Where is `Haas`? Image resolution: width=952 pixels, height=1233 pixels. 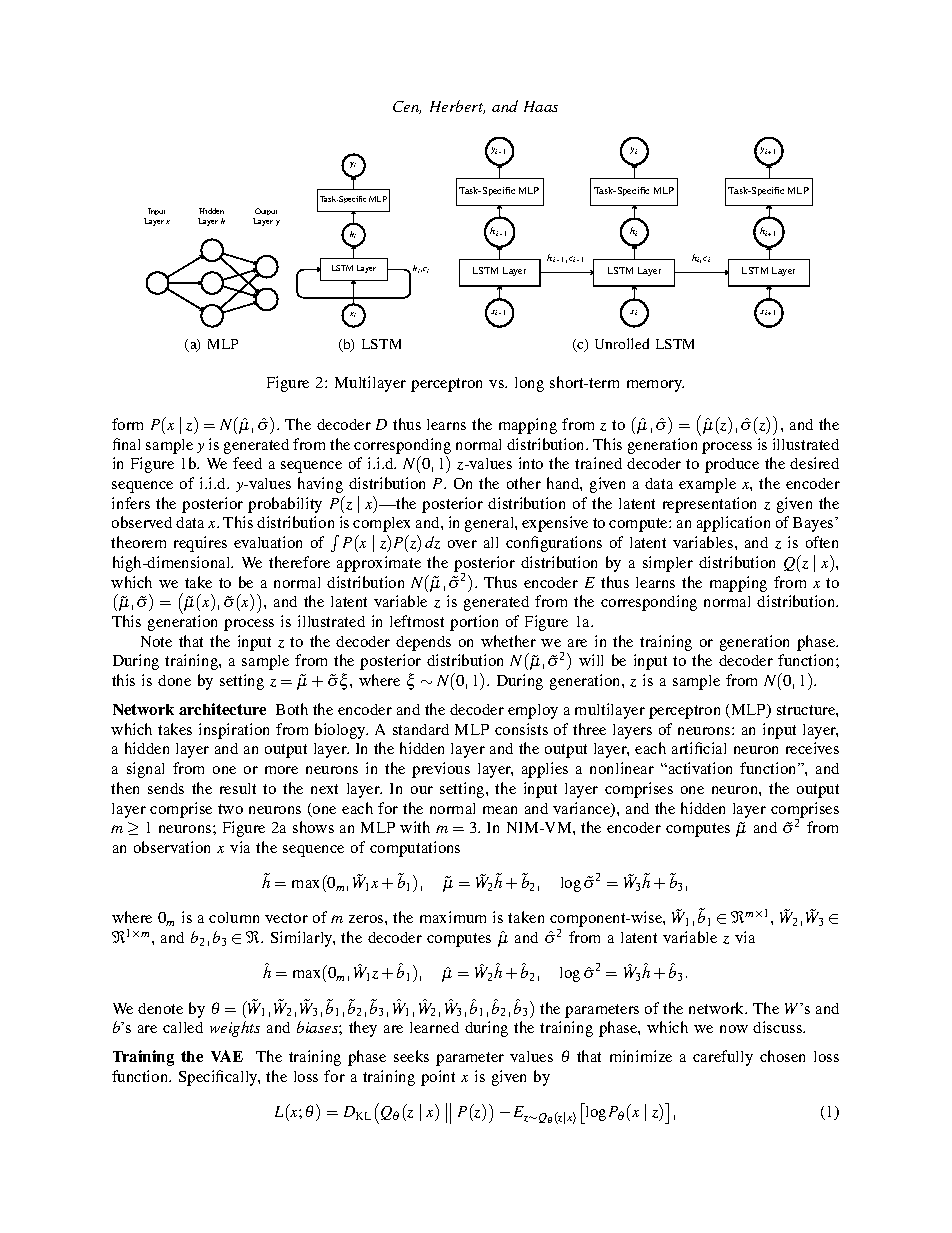 Haas is located at coordinates (541, 106).
